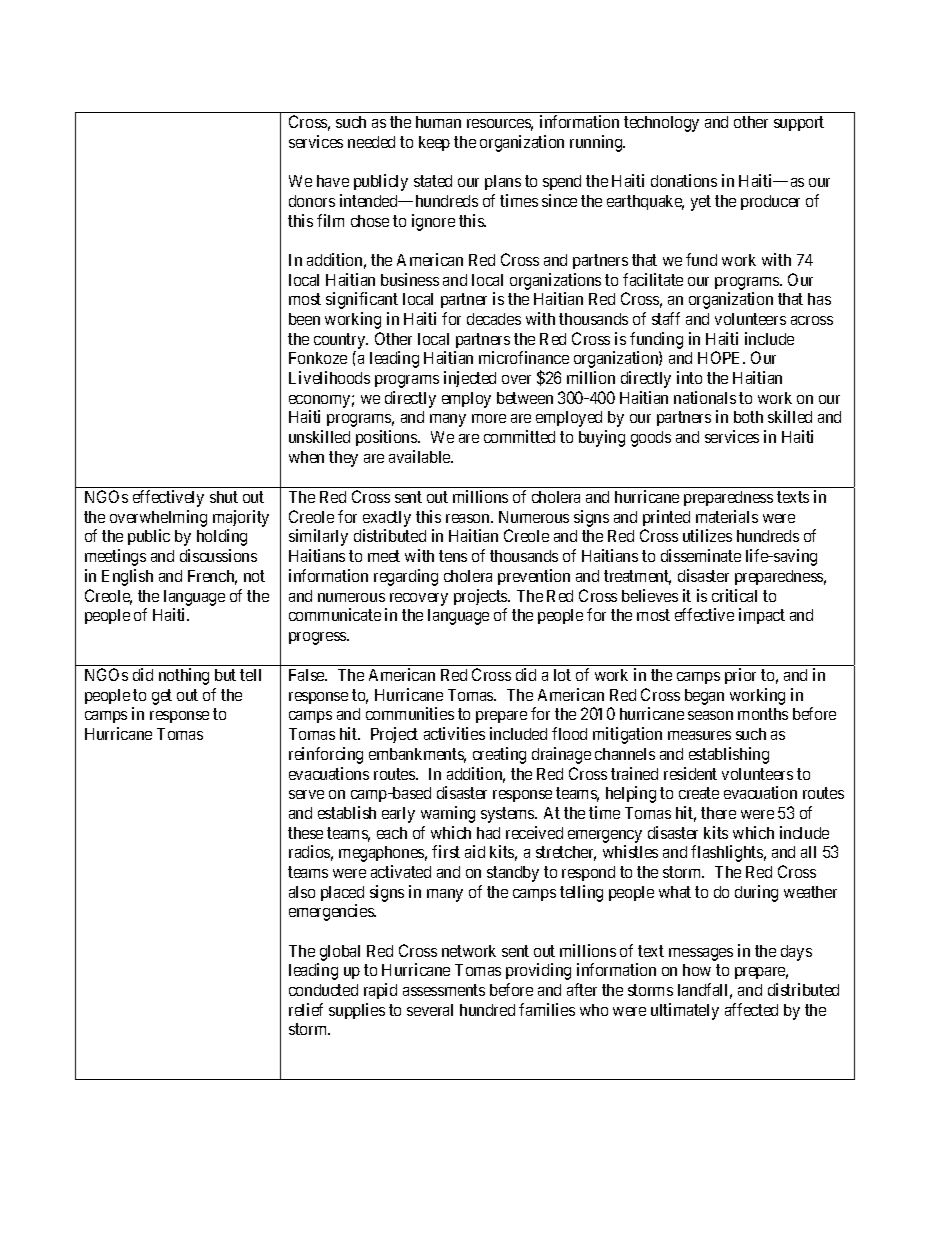  I want to click on disseminate, so click(701, 555).
